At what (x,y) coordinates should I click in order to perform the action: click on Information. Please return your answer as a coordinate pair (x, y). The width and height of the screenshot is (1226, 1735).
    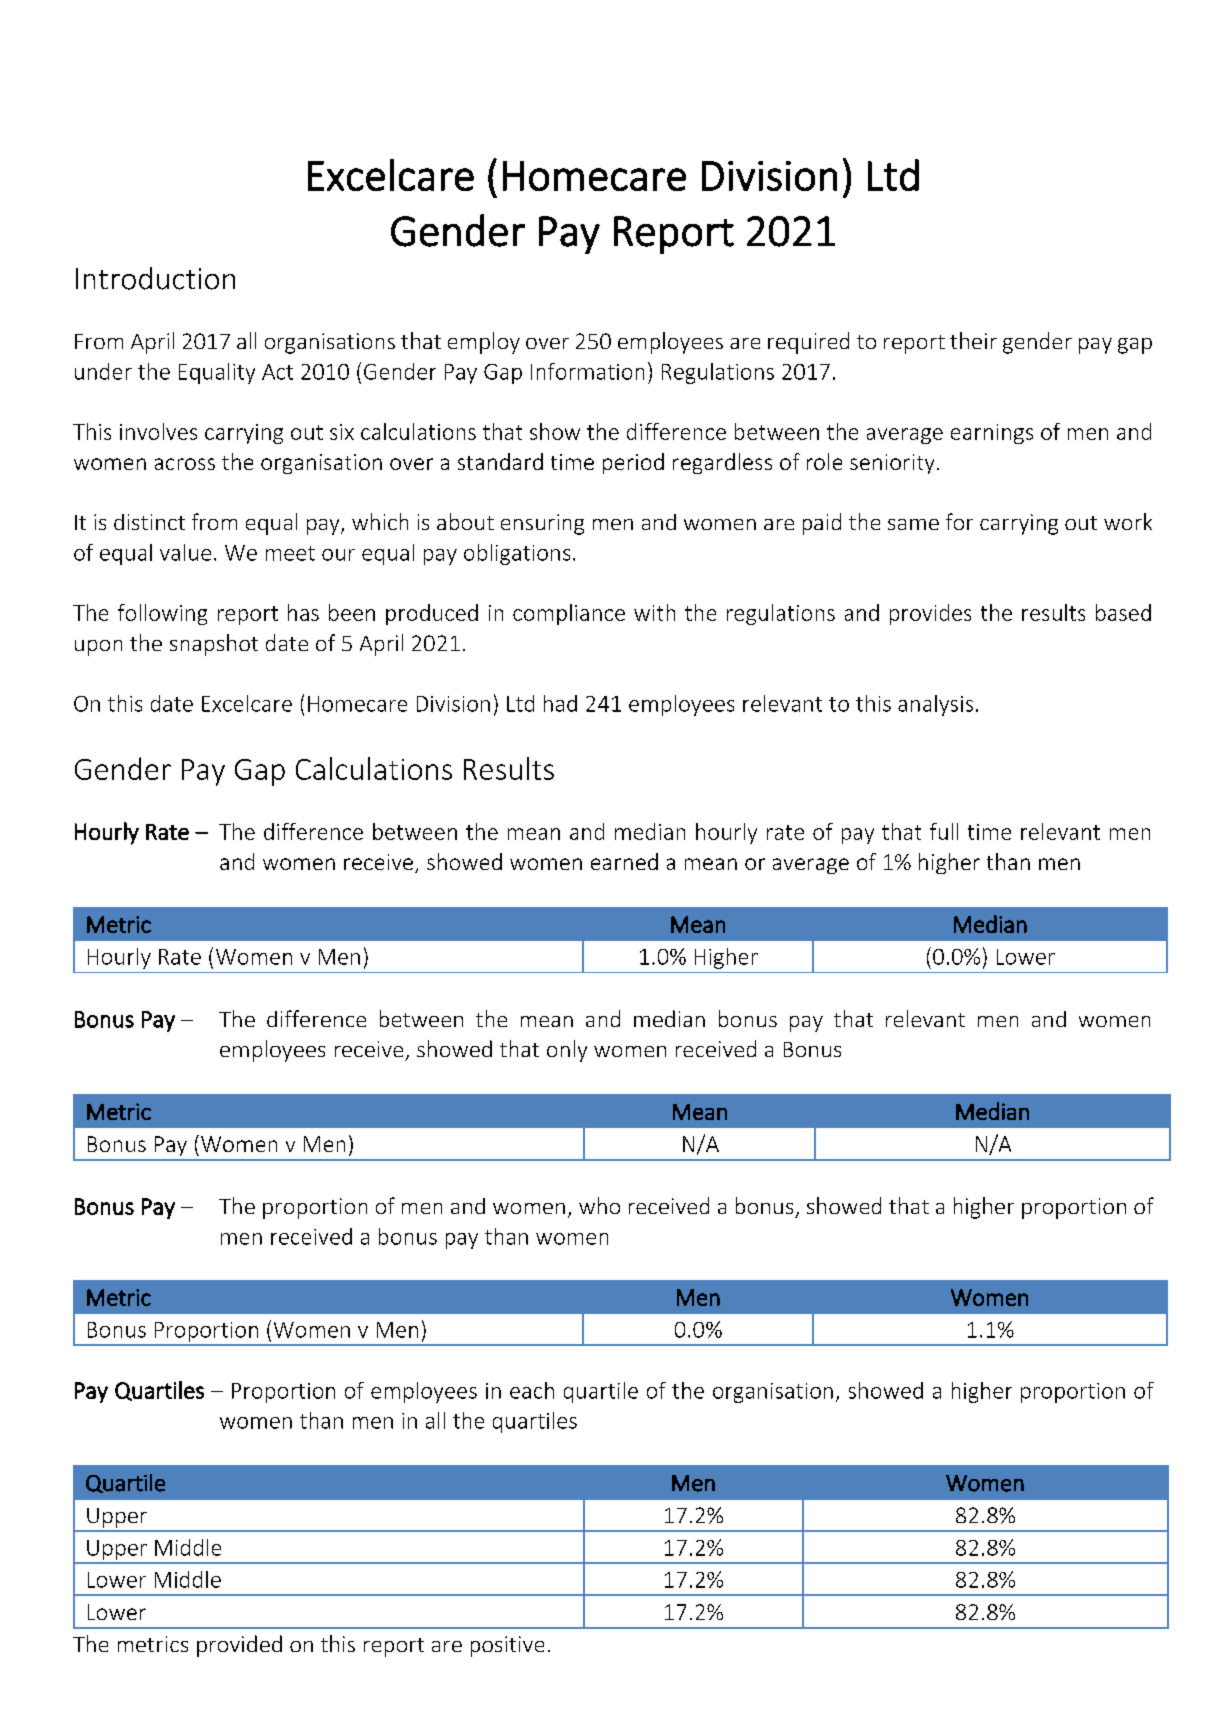
    Looking at the image, I should click on (587, 371).
